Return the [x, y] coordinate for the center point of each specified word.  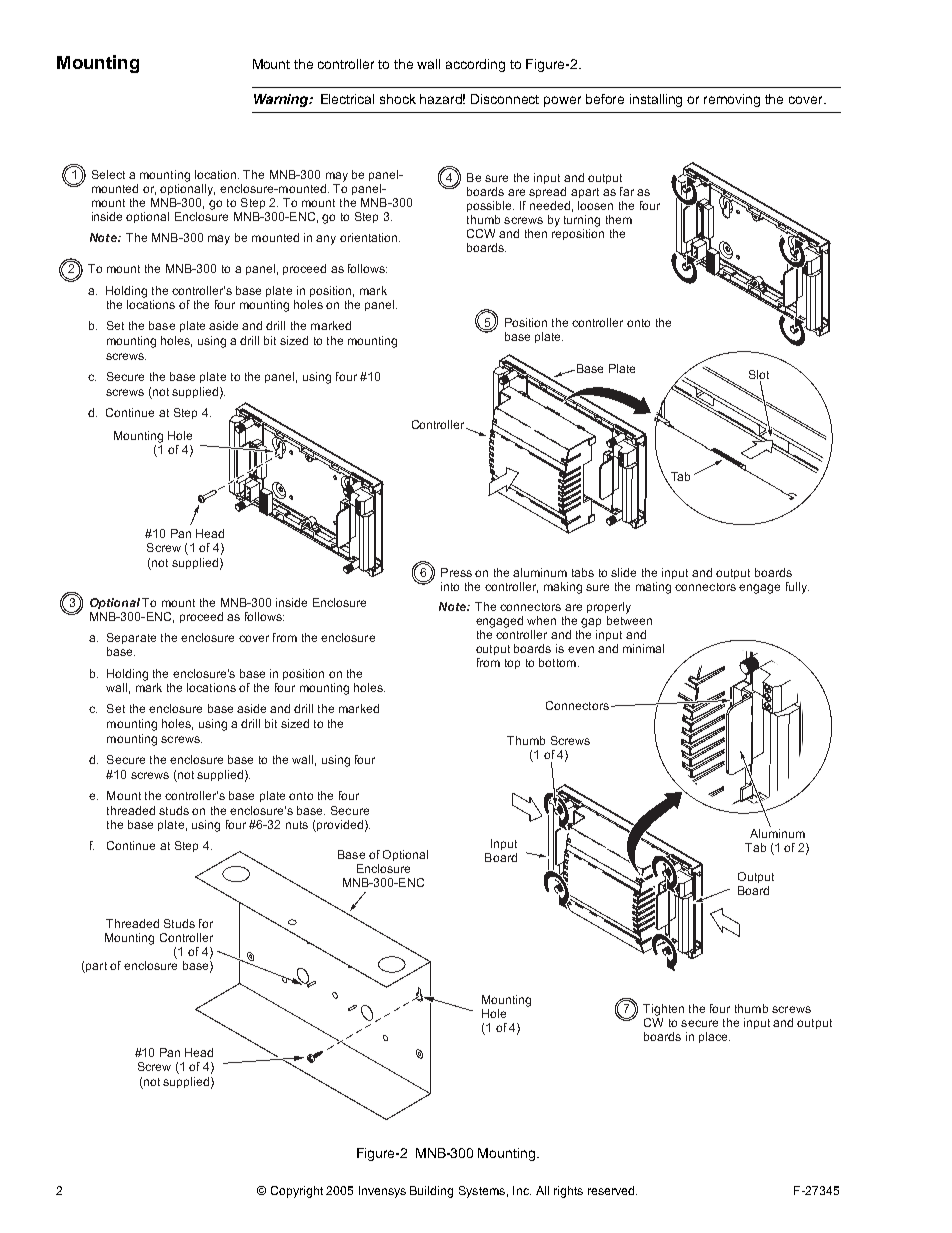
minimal [643, 648]
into [450, 586]
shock [398, 99]
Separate [131, 638]
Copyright [297, 1192]
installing [656, 100]
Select [108, 174]
